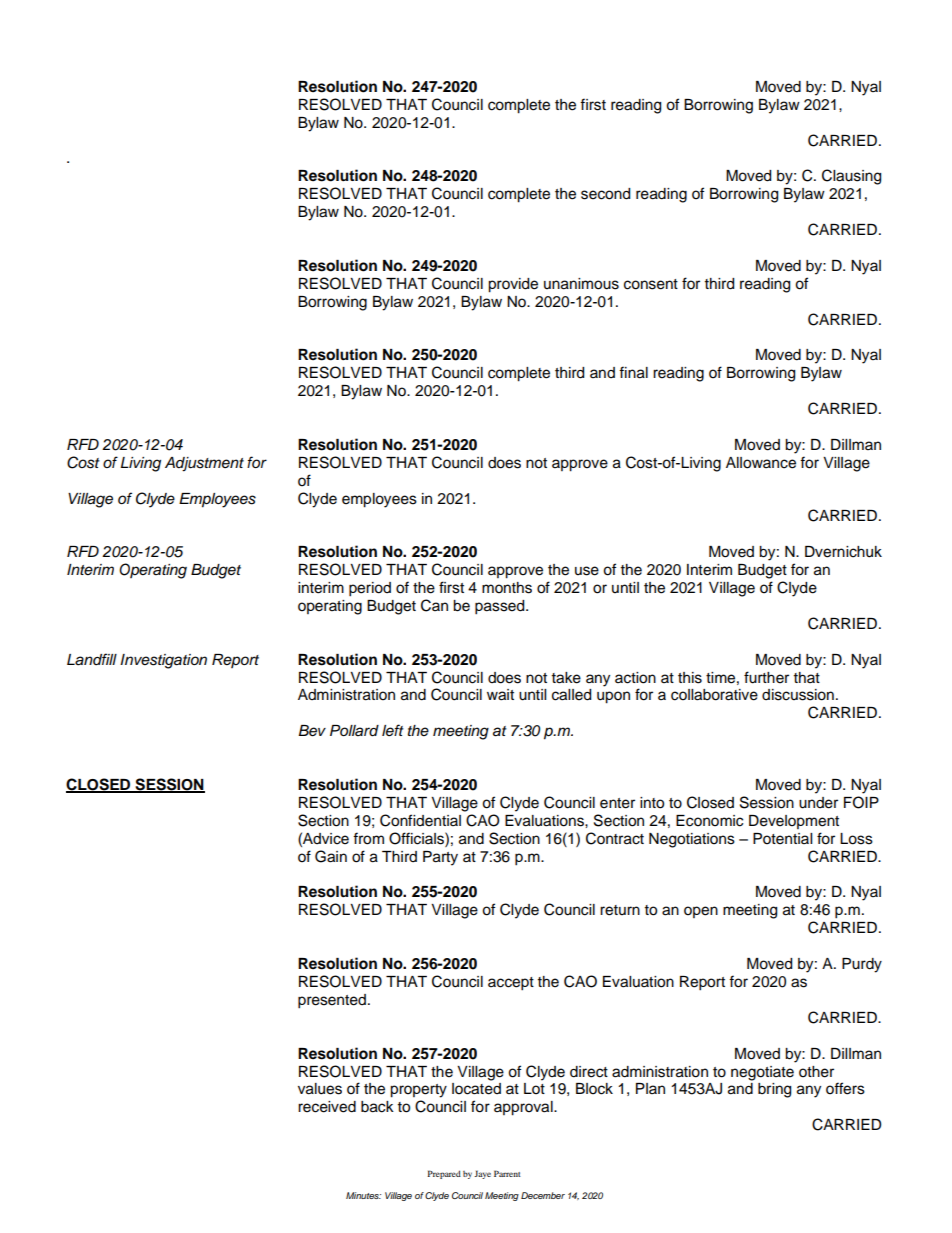 The width and height of the screenshot is (952, 1233). I want to click on Adjustment, so click(204, 464).
